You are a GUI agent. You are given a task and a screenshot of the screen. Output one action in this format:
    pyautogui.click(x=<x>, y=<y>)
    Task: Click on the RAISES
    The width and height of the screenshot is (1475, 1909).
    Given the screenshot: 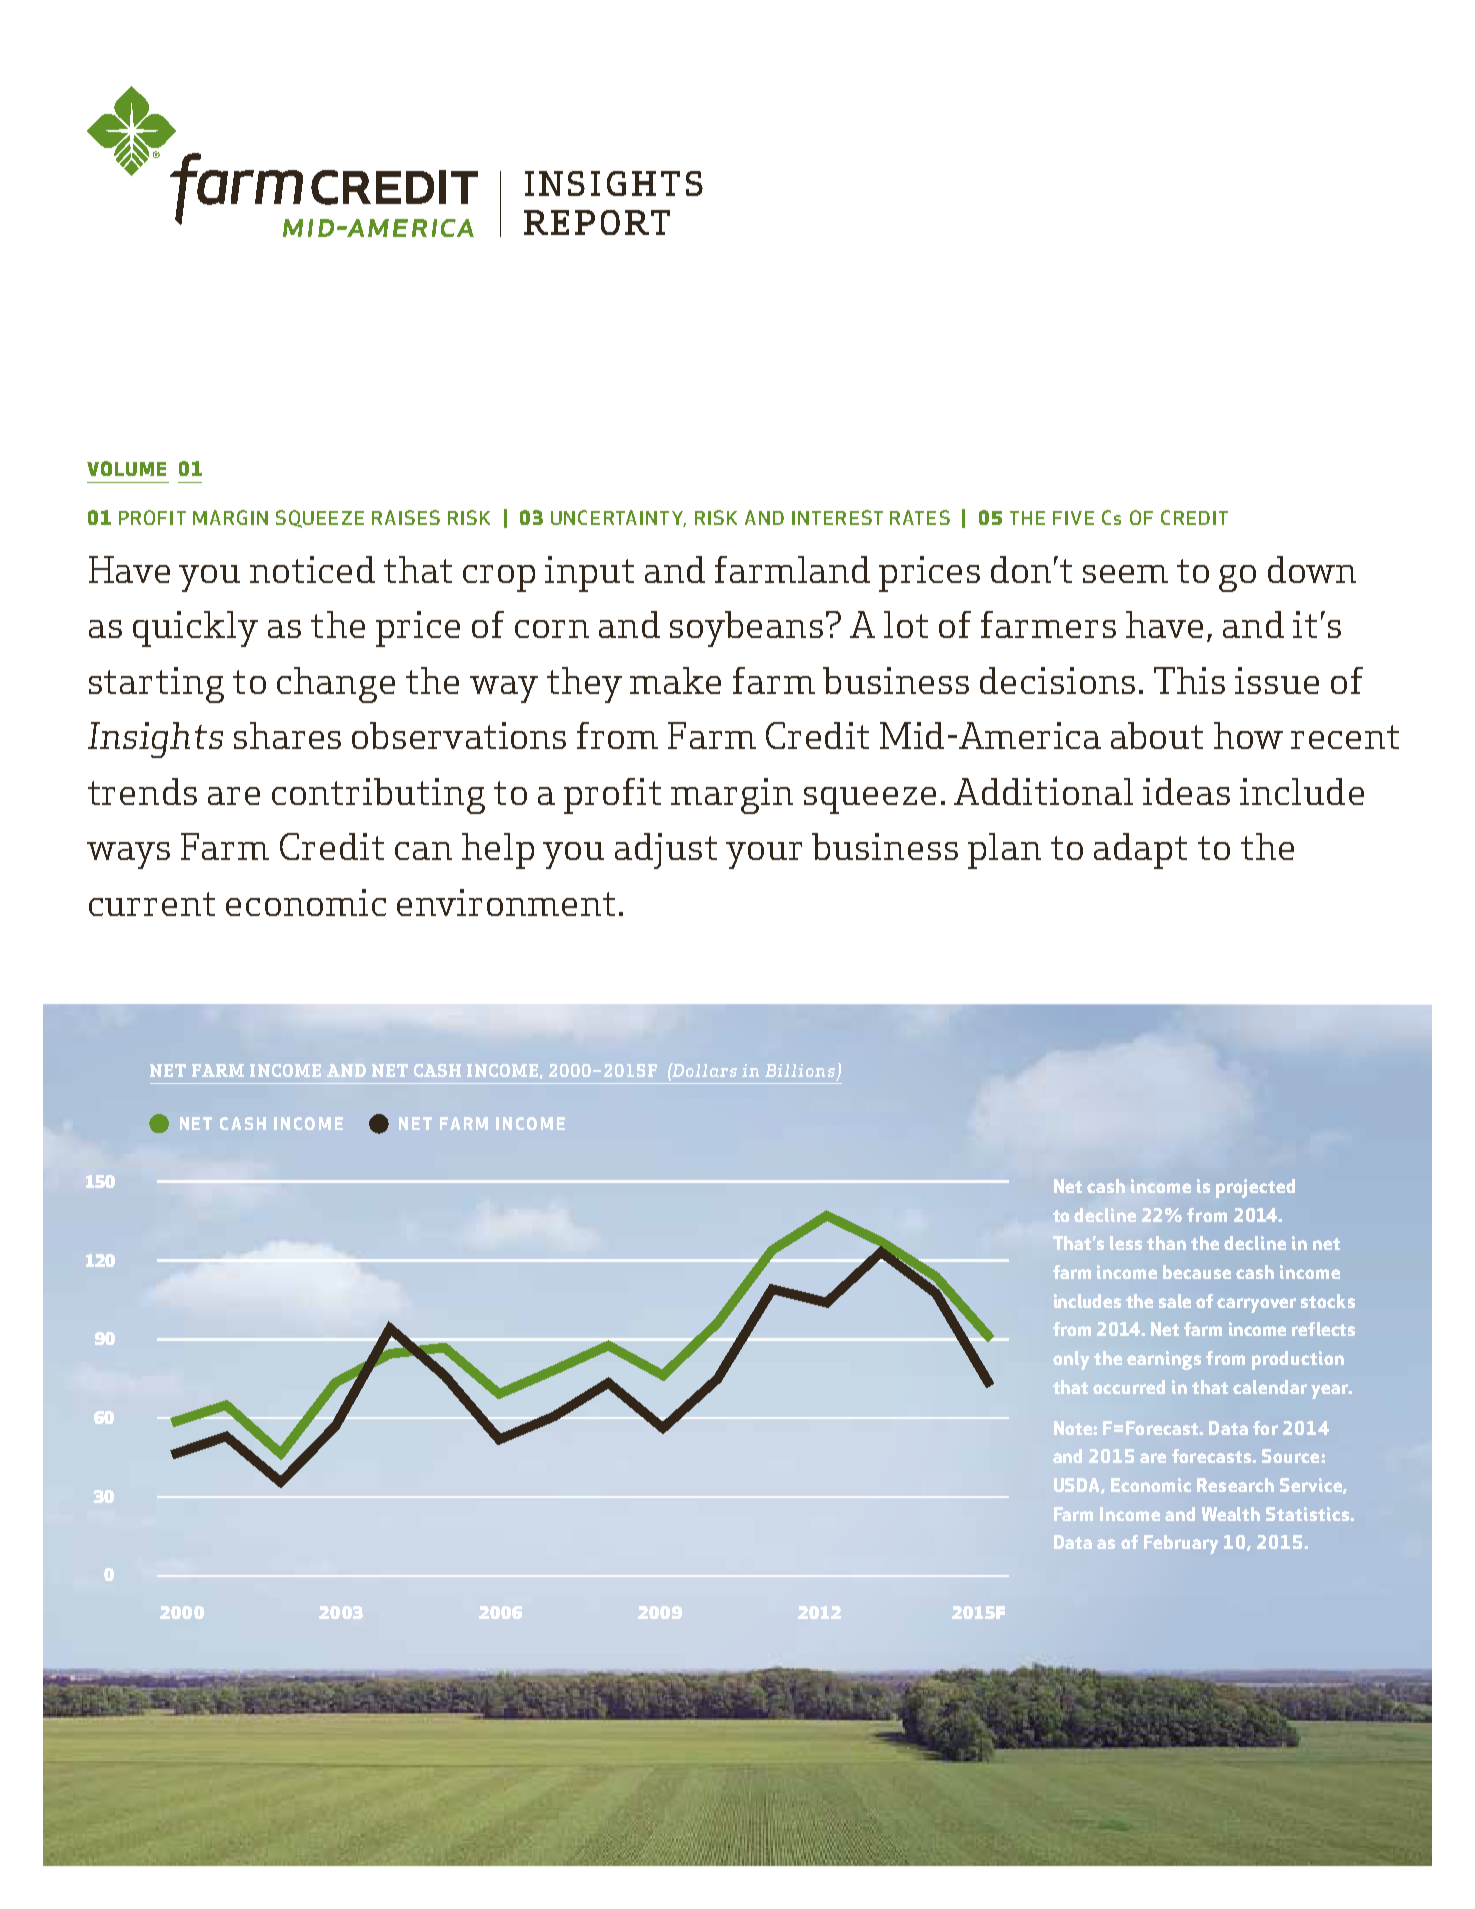 What is the action you would take?
    pyautogui.click(x=406, y=517)
